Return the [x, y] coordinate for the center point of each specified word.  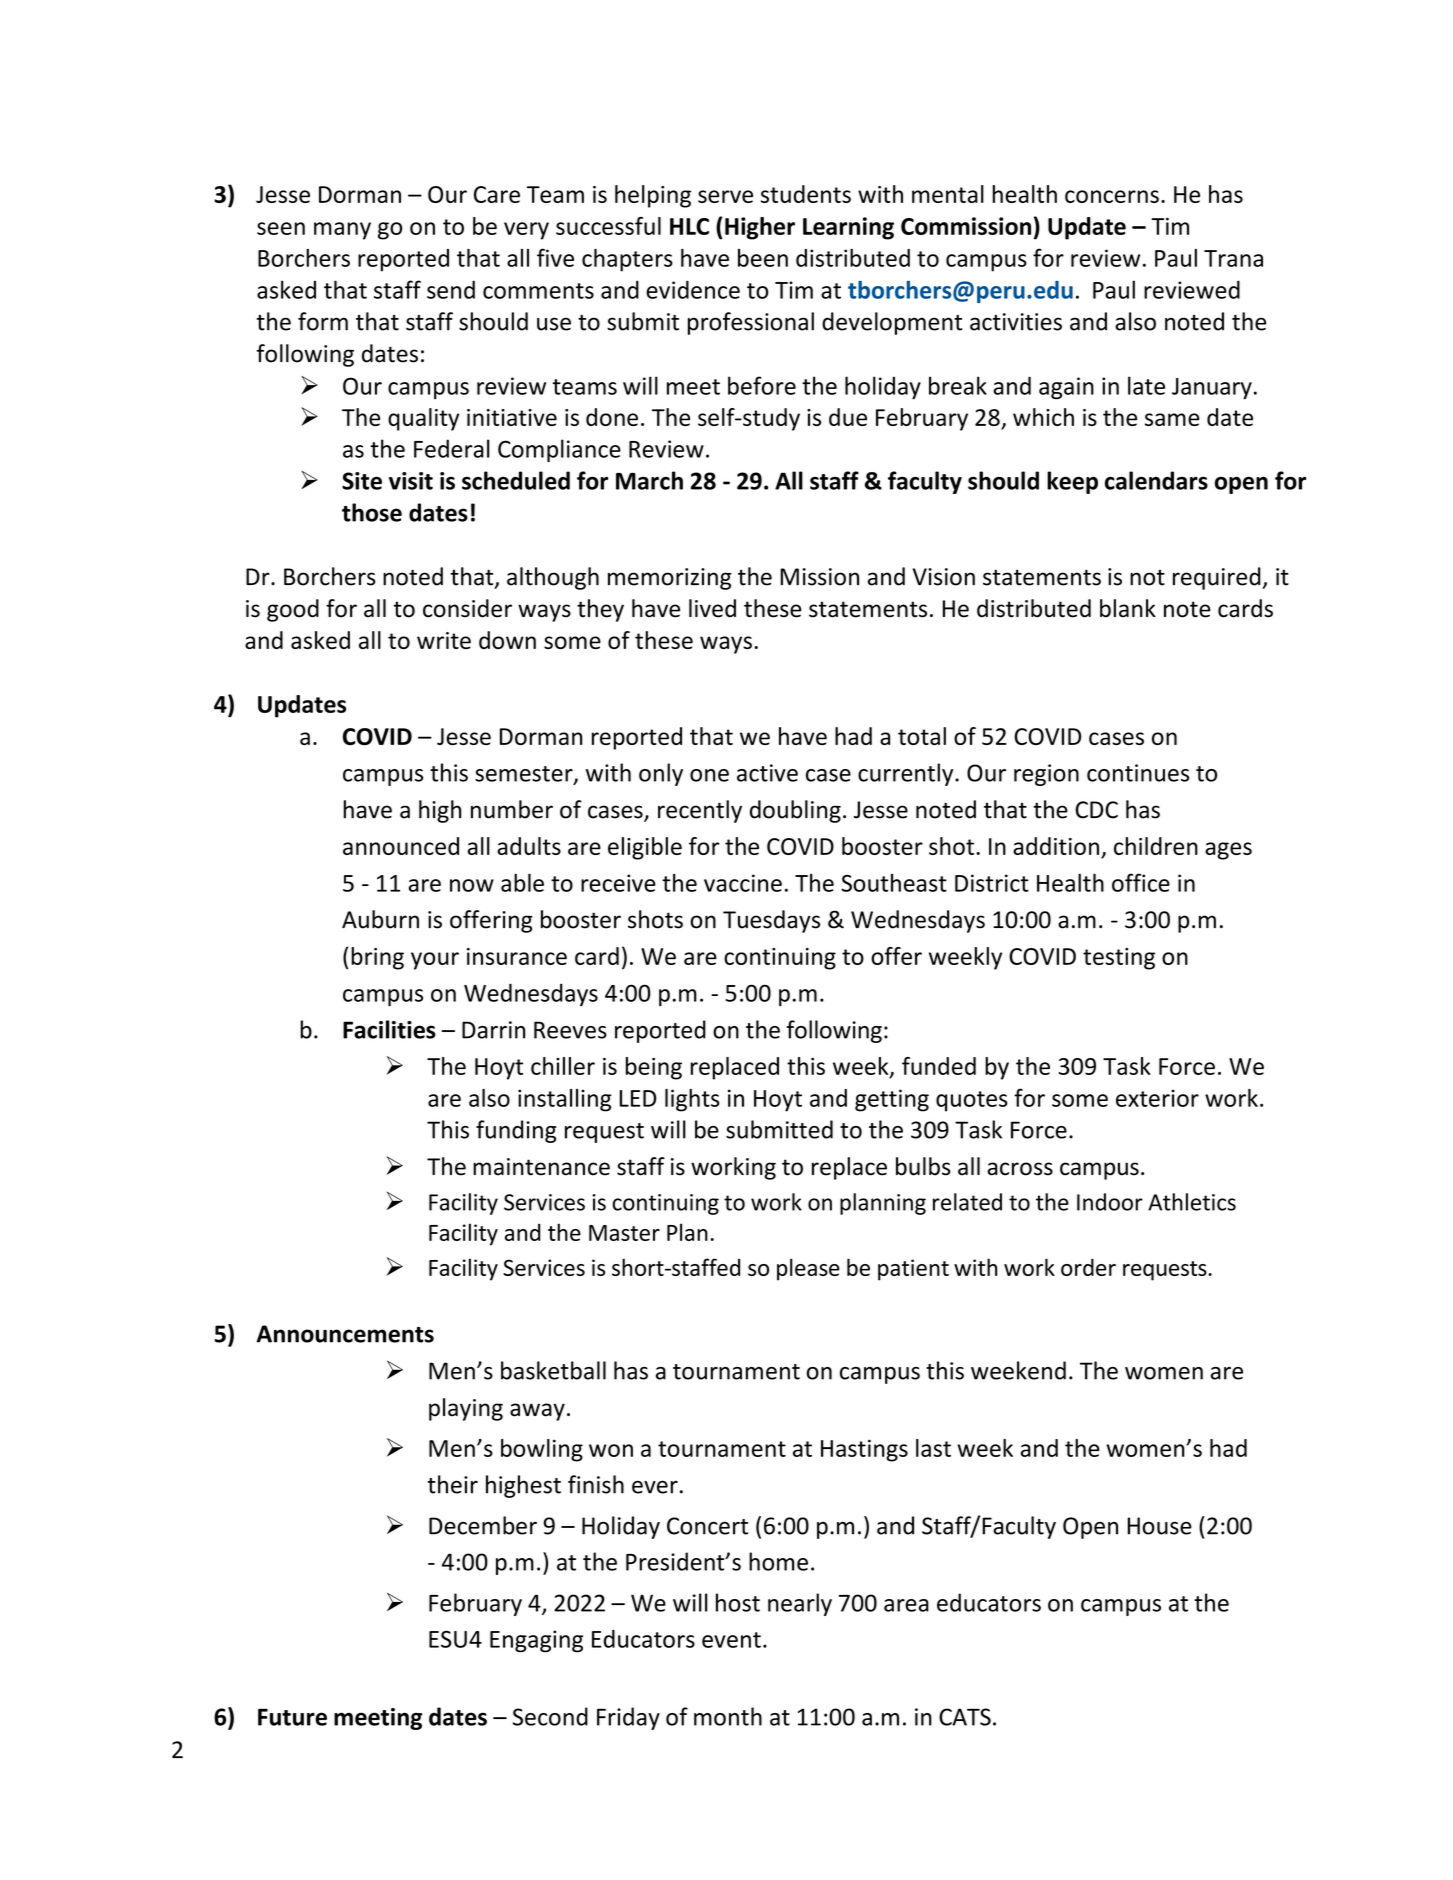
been [763, 258]
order [1088, 1267]
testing [1119, 959]
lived [712, 608]
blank [1128, 608]
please [808, 1269]
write [444, 640]
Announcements [345, 1334]
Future [292, 1717]
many [342, 231]
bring [377, 958]
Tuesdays [771, 921]
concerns [1112, 196]
